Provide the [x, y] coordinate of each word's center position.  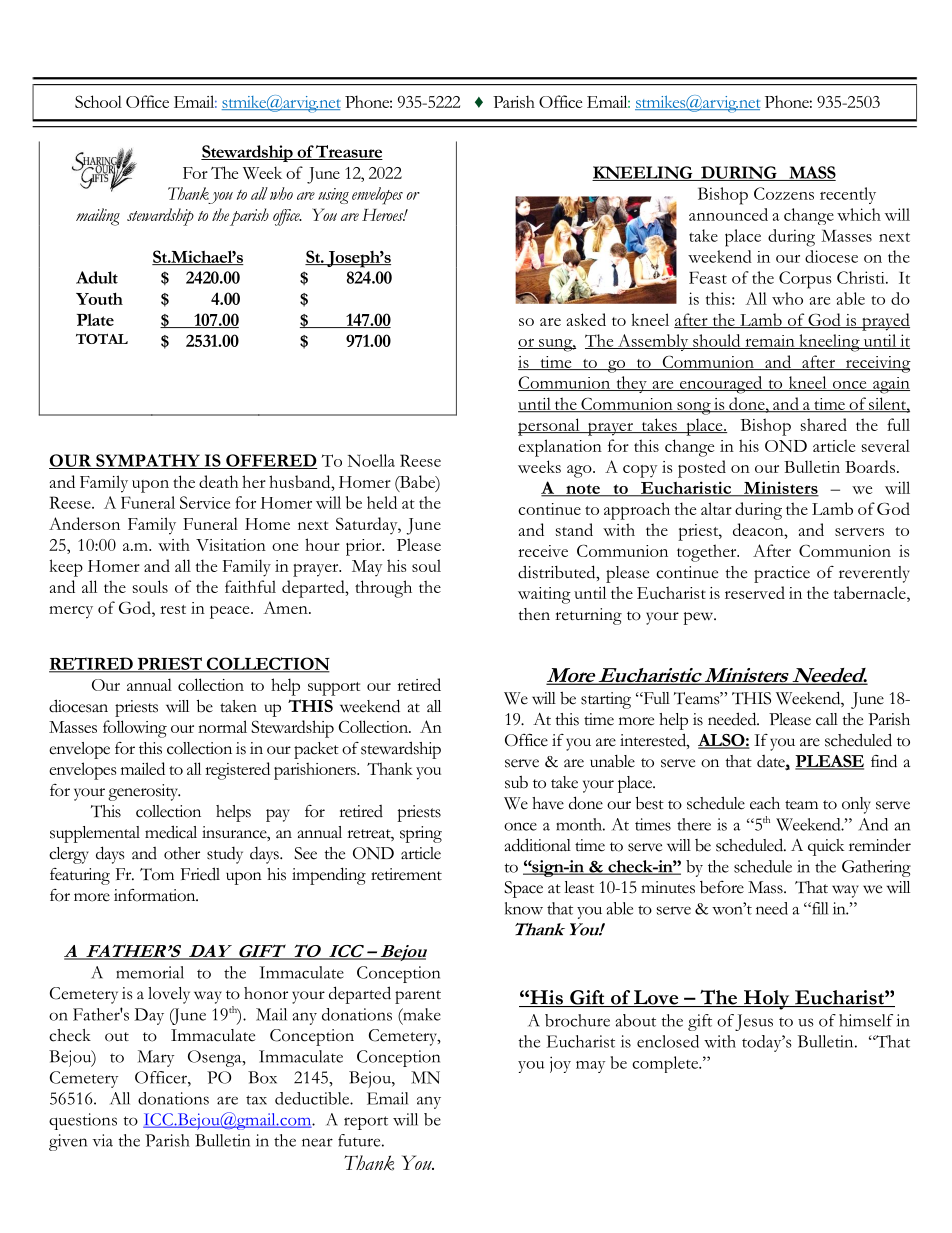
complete [666, 1064]
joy [560, 1064]
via [102, 1140]
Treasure [348, 152]
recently [848, 195]
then [534, 614]
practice [782, 574]
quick [826, 847]
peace [231, 612]
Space [523, 889]
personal [550, 427]
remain [770, 342]
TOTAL [102, 339]
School [98, 101]
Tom [157, 874]
